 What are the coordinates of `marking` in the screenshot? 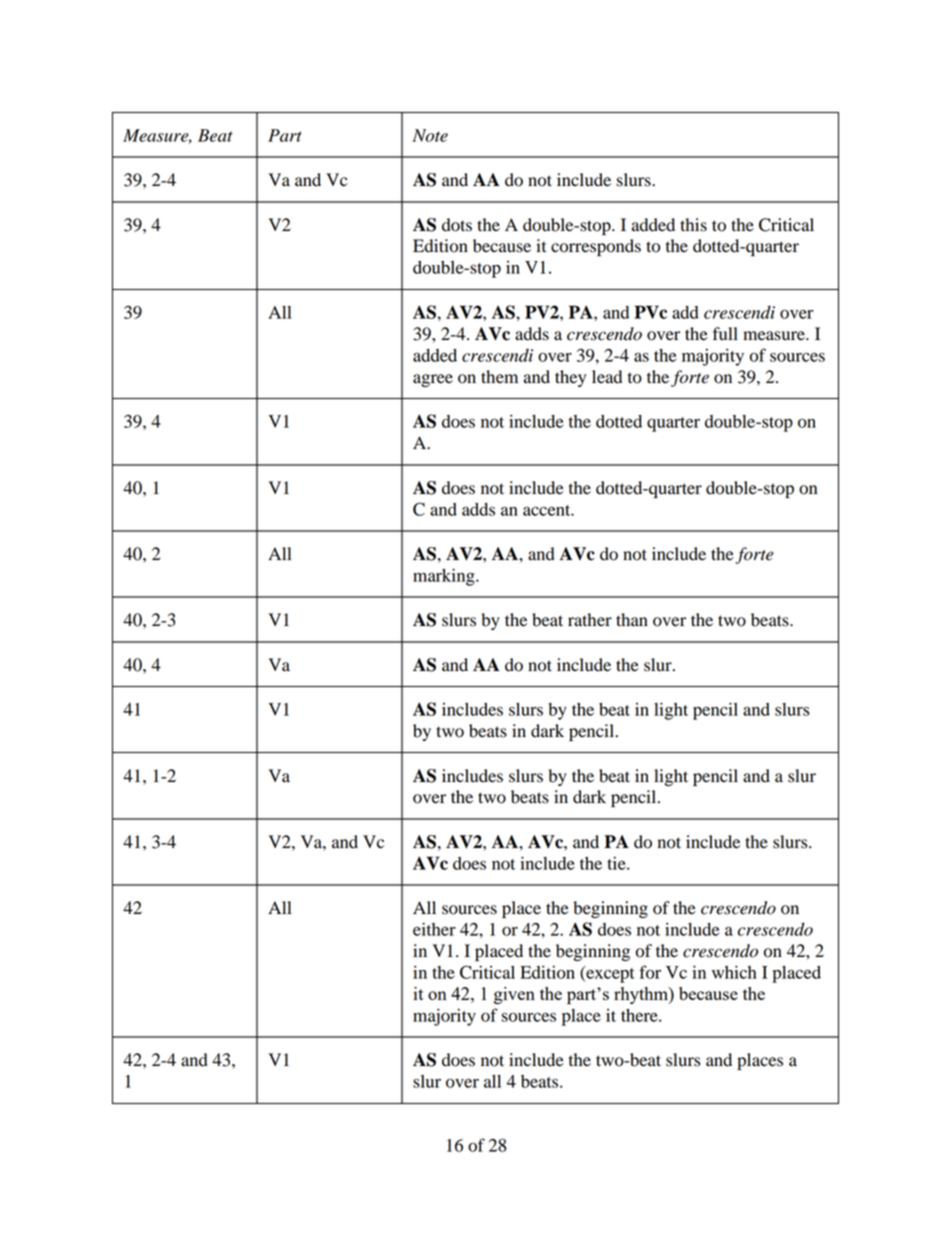 It's located at (445, 577).
